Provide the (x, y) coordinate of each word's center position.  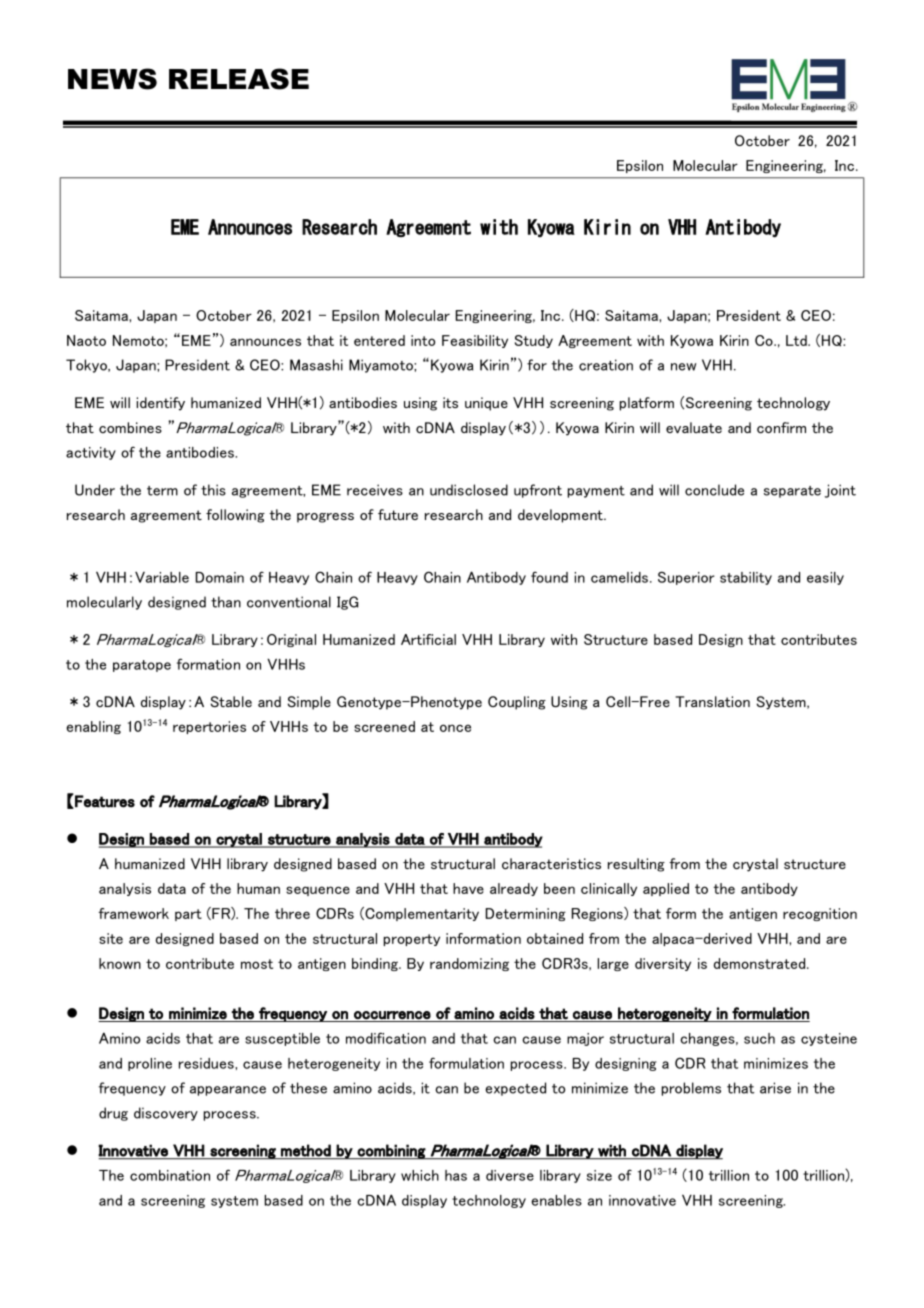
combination (170, 1175)
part (188, 915)
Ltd (797, 340)
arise (775, 1088)
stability (746, 578)
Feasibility (475, 341)
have (468, 888)
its (450, 402)
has (456, 1175)
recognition (820, 914)
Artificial (428, 639)
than (226, 602)
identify (161, 404)
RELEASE (239, 79)
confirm (781, 428)
